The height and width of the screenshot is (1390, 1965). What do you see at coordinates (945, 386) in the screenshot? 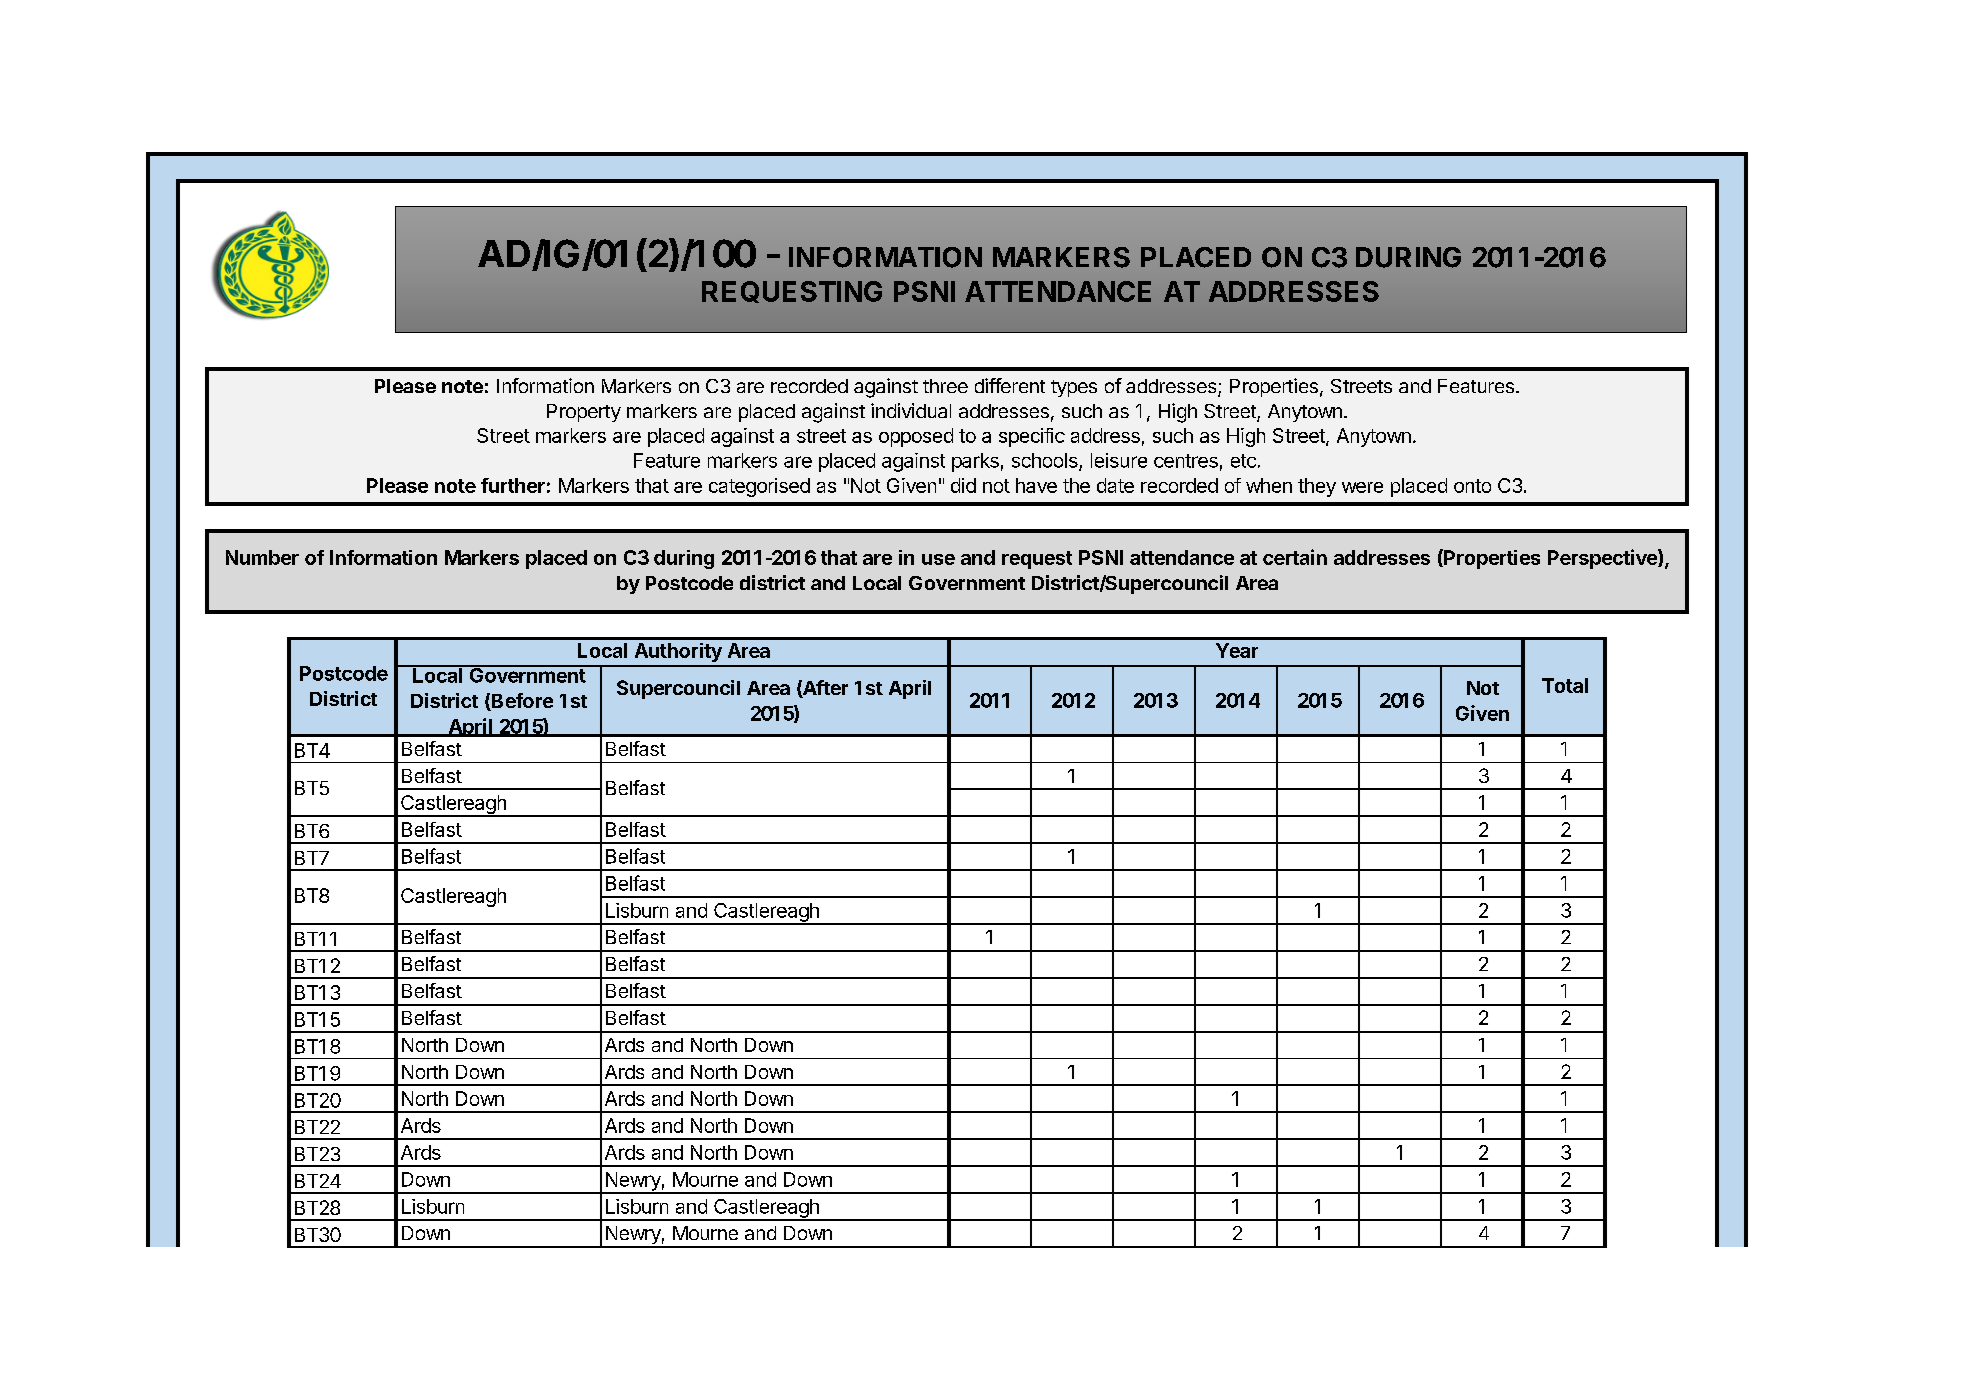
I see `three` at bounding box center [945, 386].
